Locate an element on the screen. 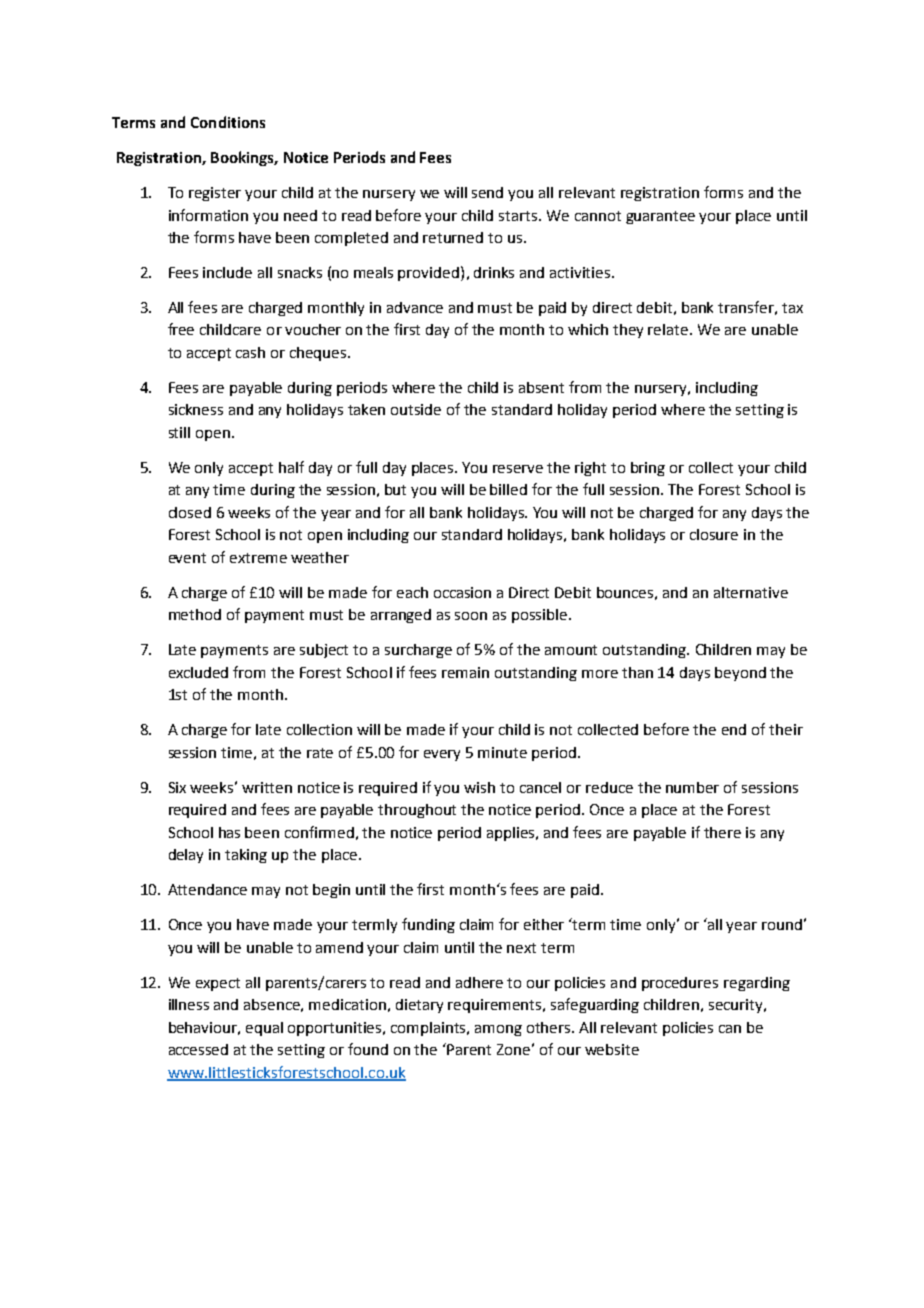  half is located at coordinates (291, 467).
